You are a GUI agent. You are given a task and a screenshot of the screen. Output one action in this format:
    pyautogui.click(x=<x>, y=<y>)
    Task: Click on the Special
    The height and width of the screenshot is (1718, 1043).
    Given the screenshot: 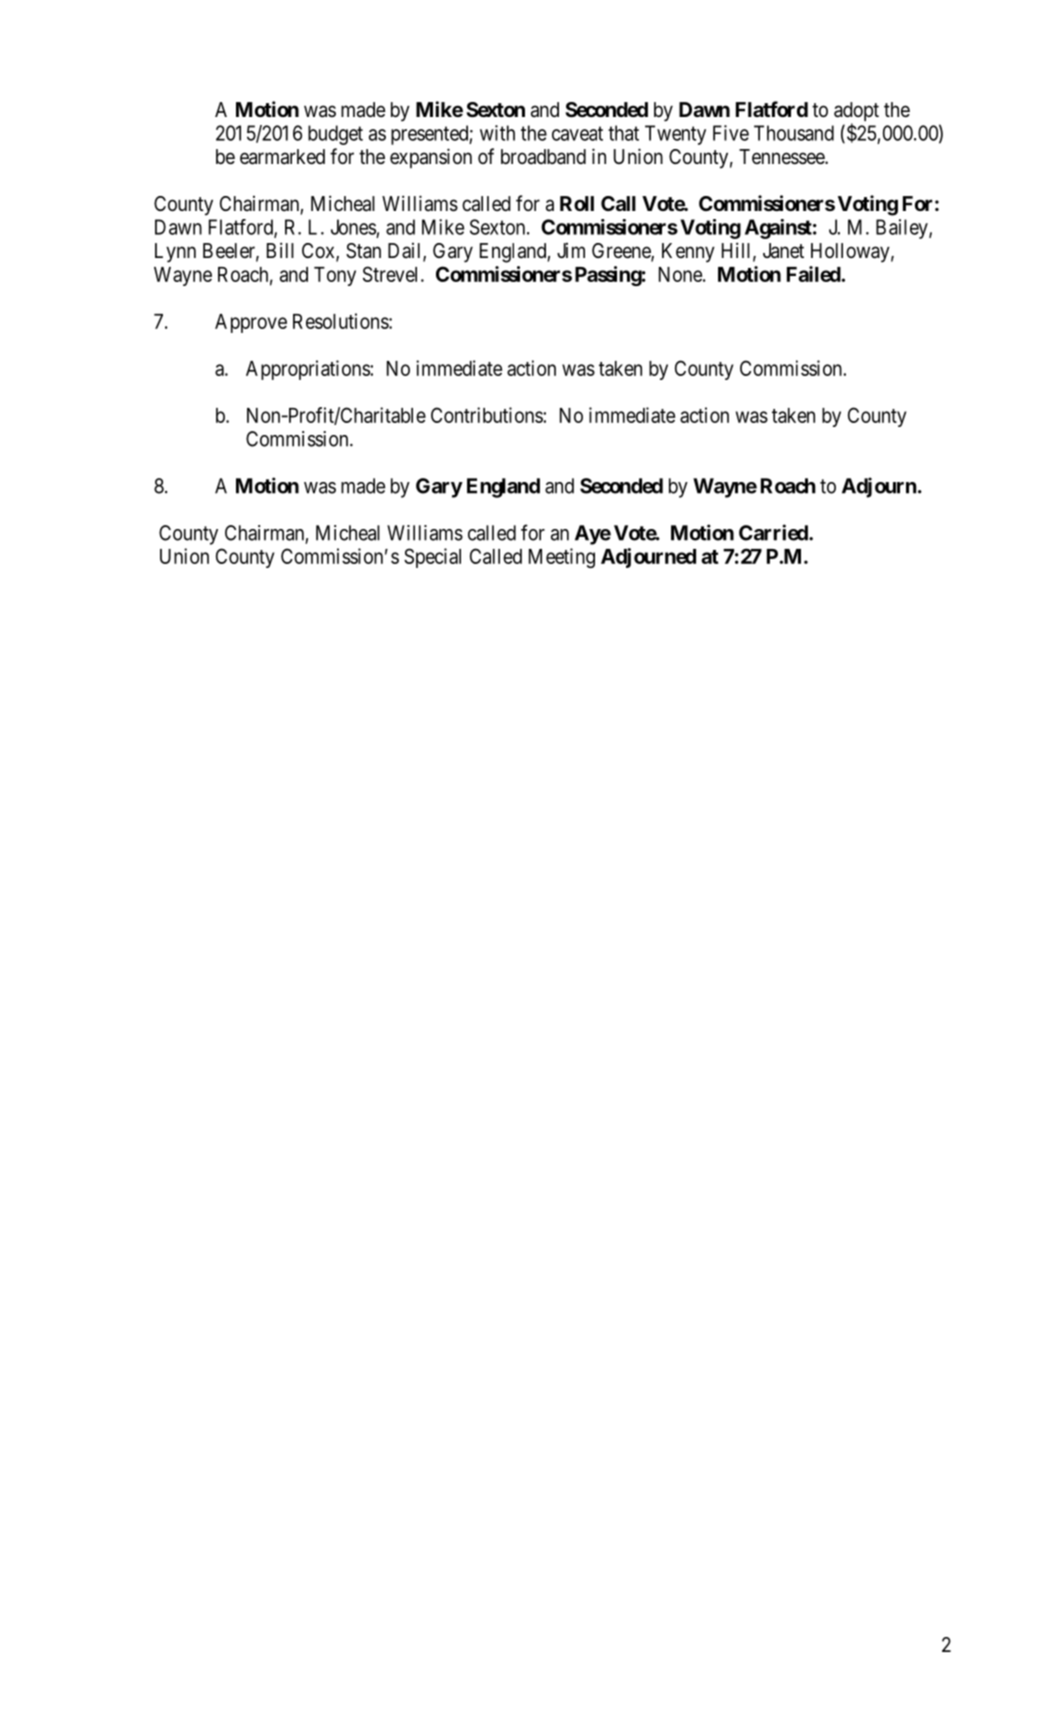 What is the action you would take?
    pyautogui.click(x=432, y=558)
